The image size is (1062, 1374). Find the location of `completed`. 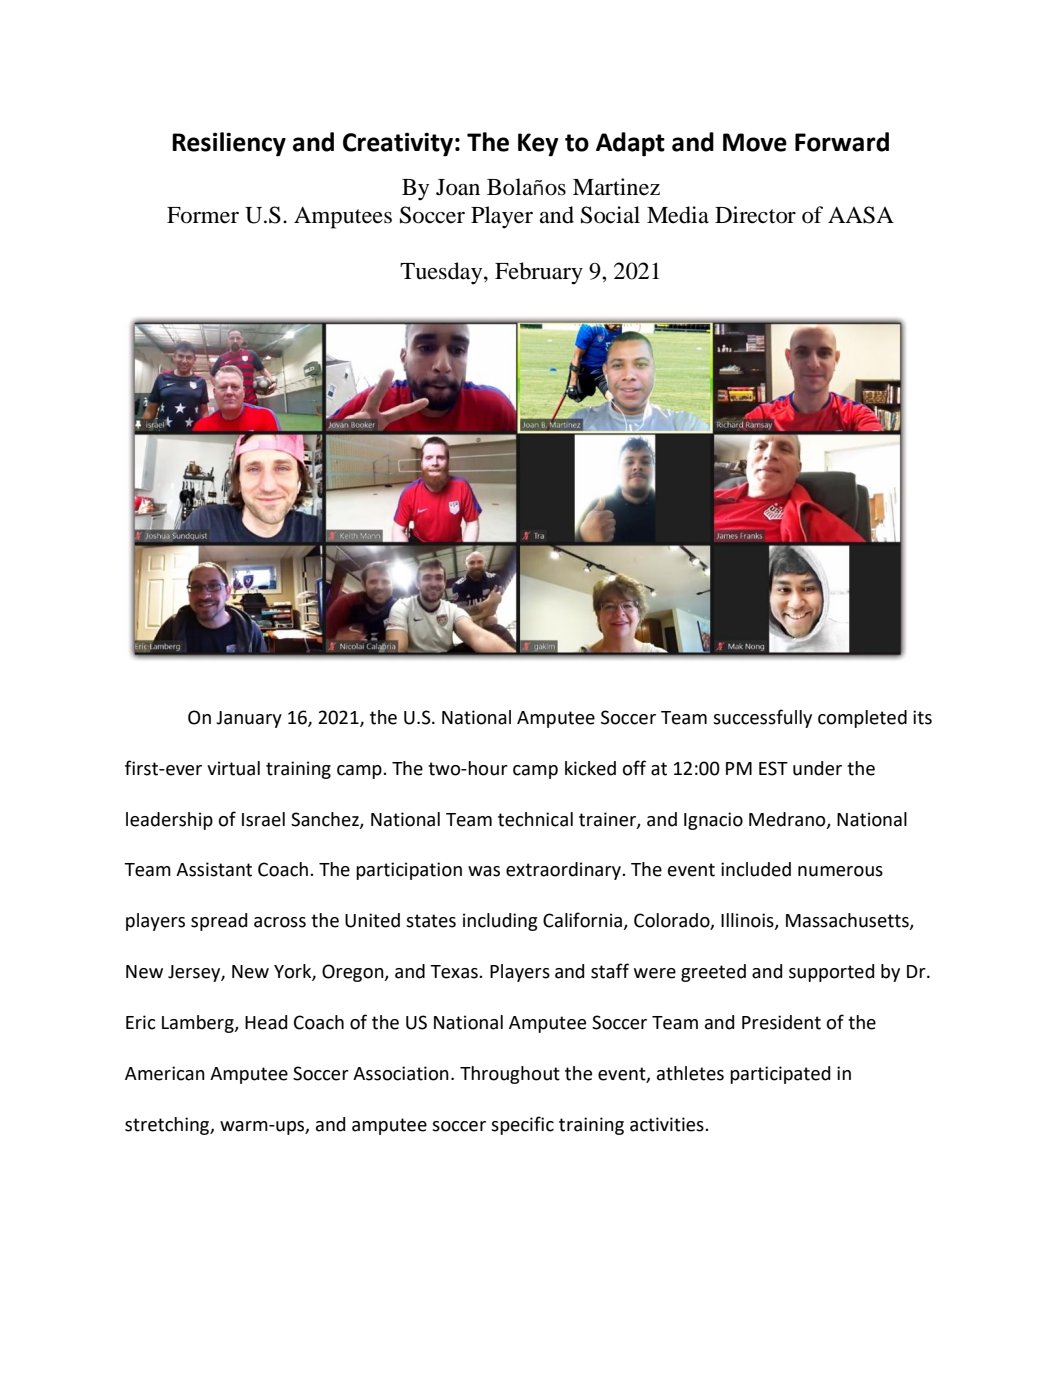

completed is located at coordinates (862, 719).
